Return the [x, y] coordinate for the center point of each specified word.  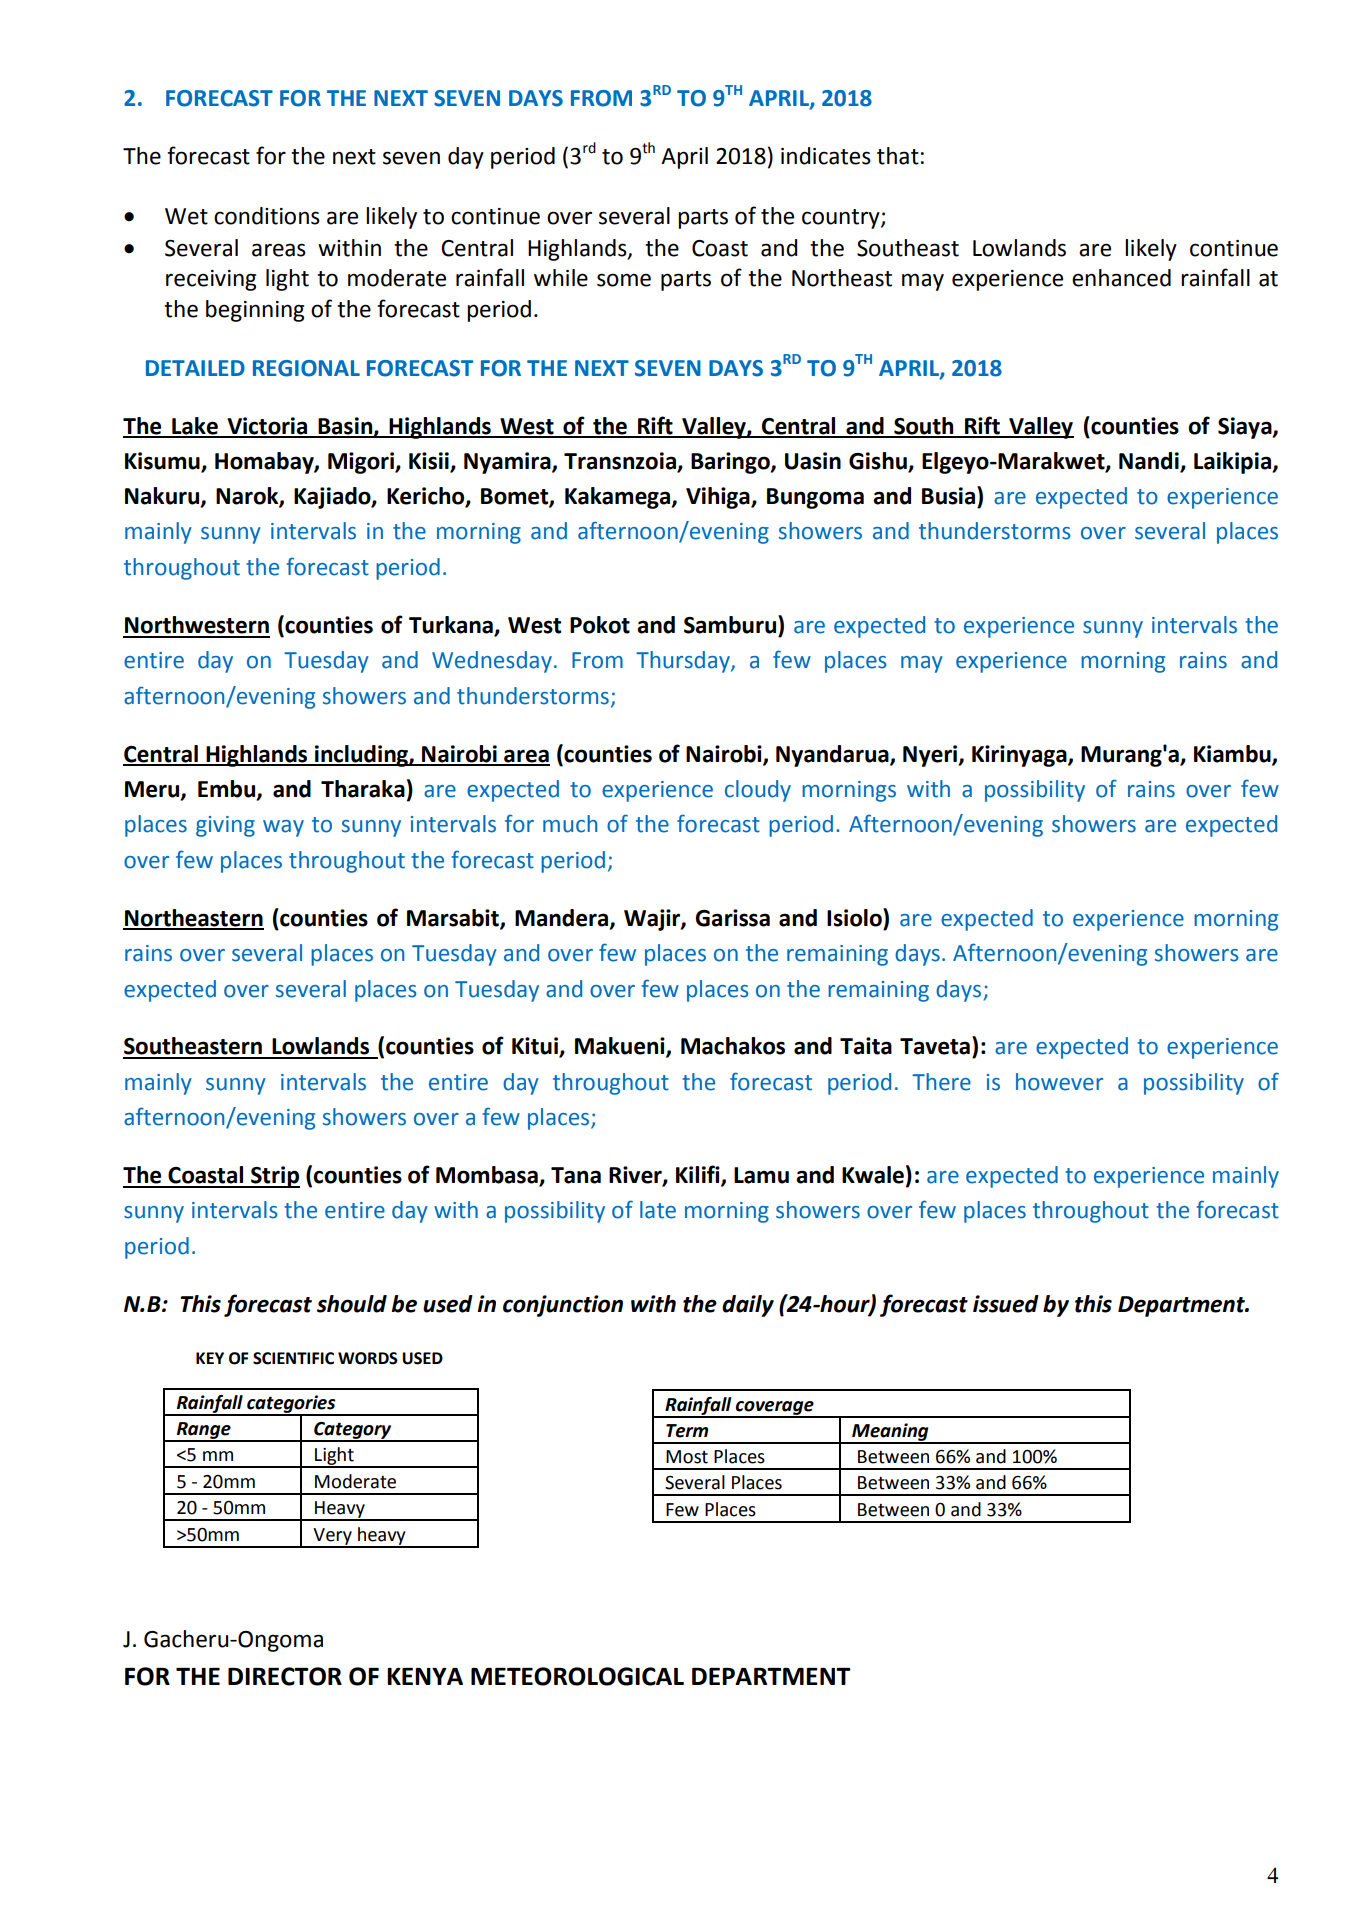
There [941, 1082]
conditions [267, 216]
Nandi [1150, 462]
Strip [274, 1177]
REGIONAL [306, 368]
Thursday [684, 662]
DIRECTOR [285, 1676]
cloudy [758, 791]
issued [1006, 1304]
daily [748, 1306]
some [624, 280]
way [283, 828]
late [658, 1210]
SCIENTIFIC [293, 1358]
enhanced [1121, 278]
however [1059, 1082]
